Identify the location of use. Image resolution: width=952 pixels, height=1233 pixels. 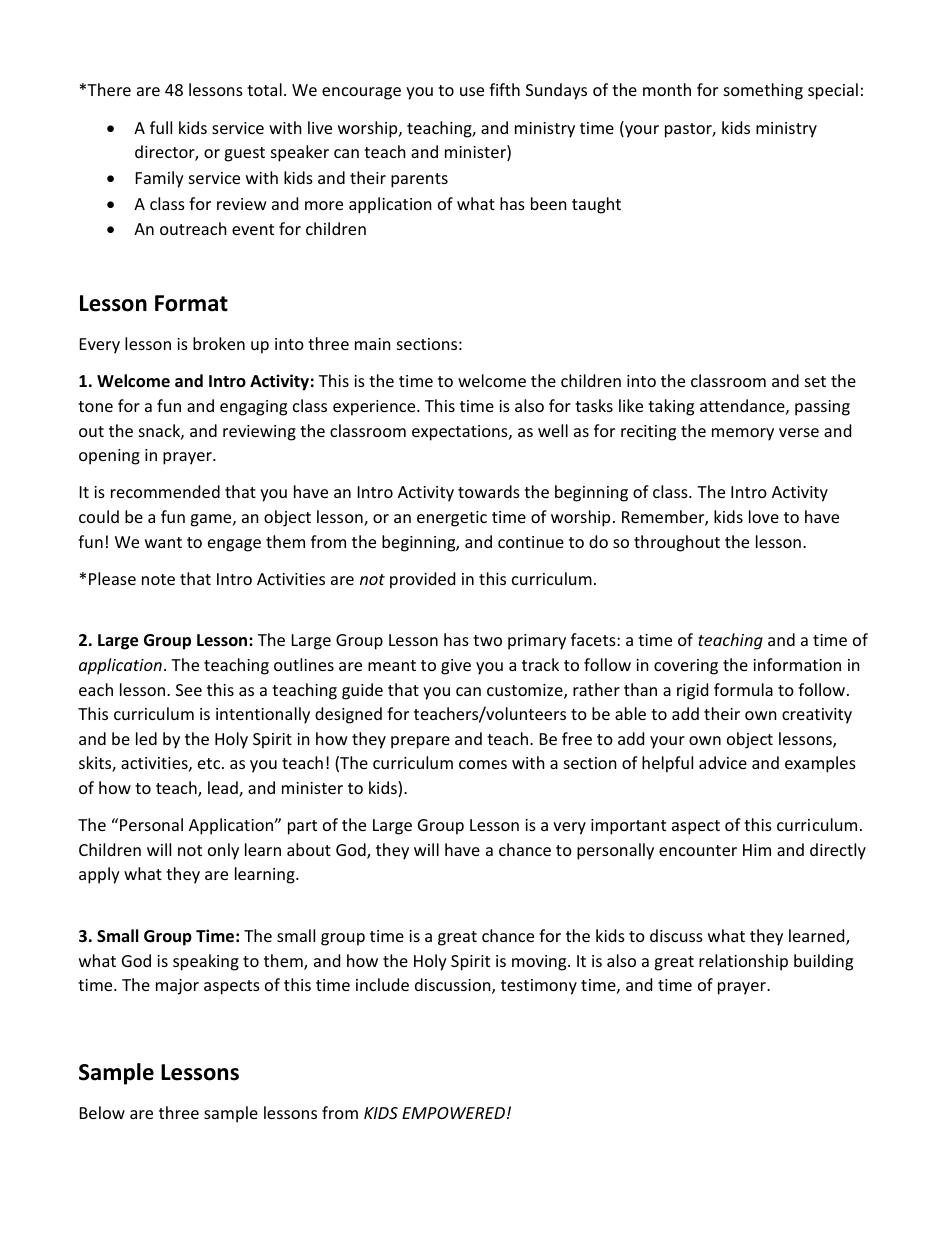
(472, 91).
